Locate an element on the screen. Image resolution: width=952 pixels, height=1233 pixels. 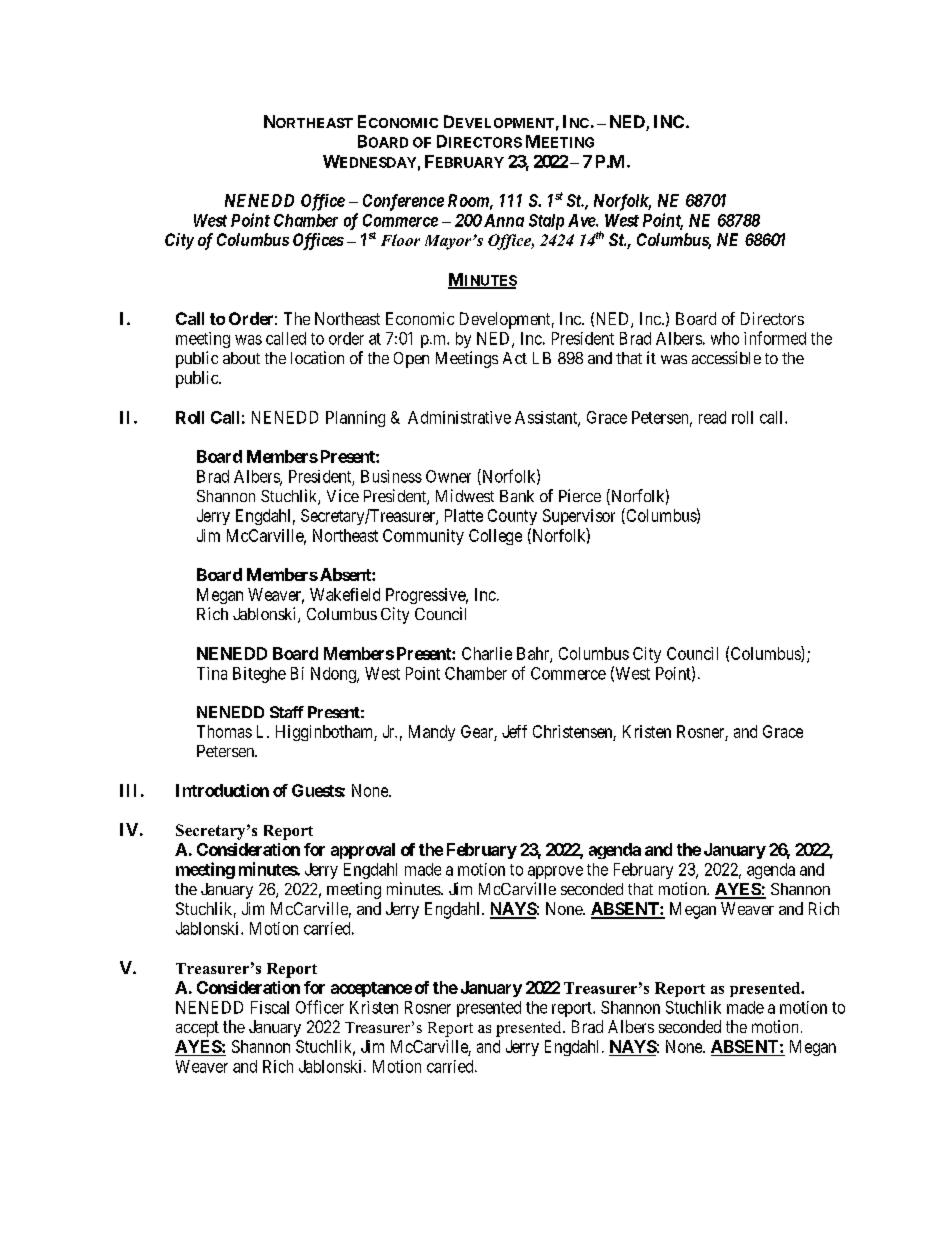
Vice is located at coordinates (343, 495).
